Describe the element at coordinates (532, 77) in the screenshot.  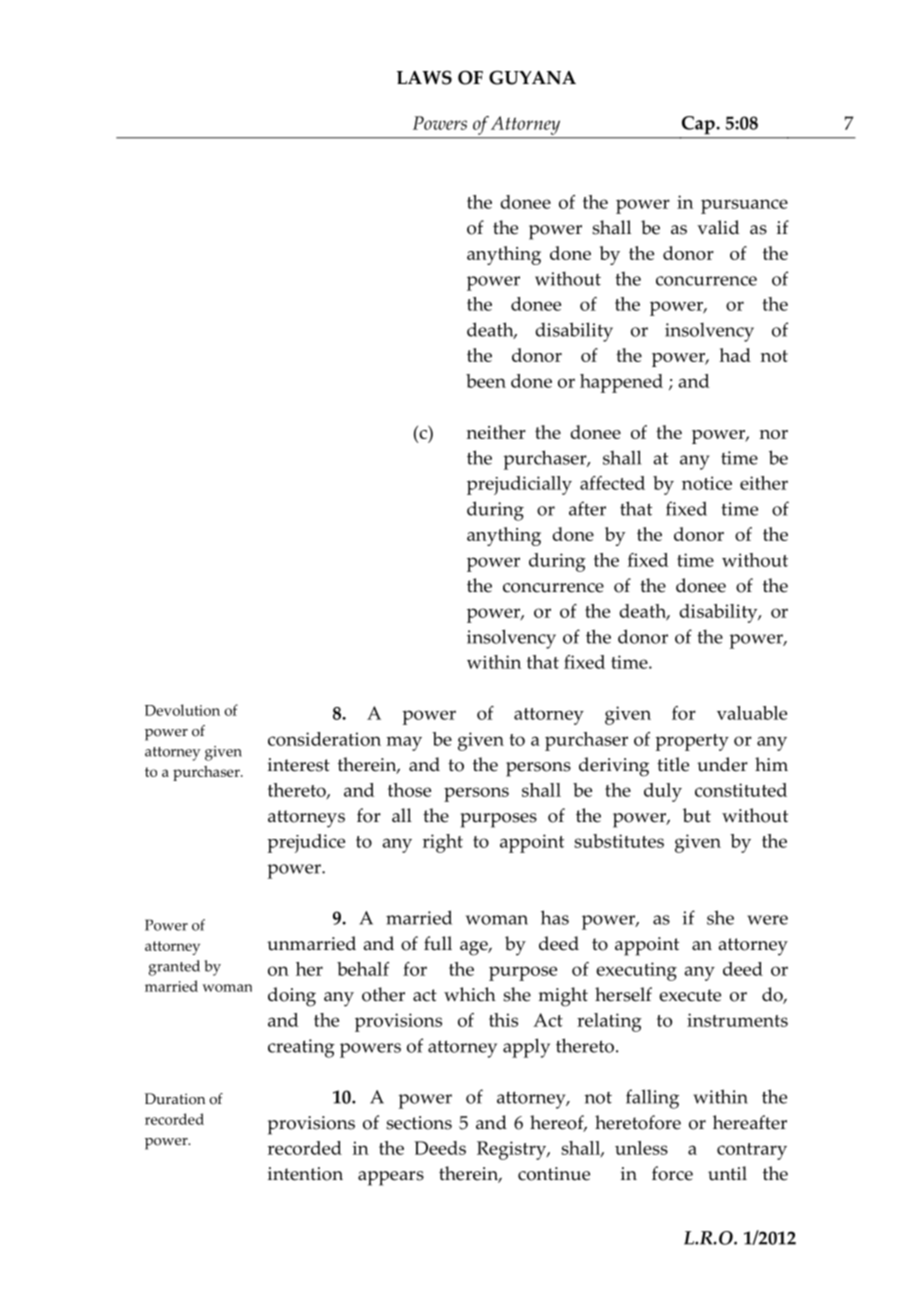
I see `GUYANA` at that location.
